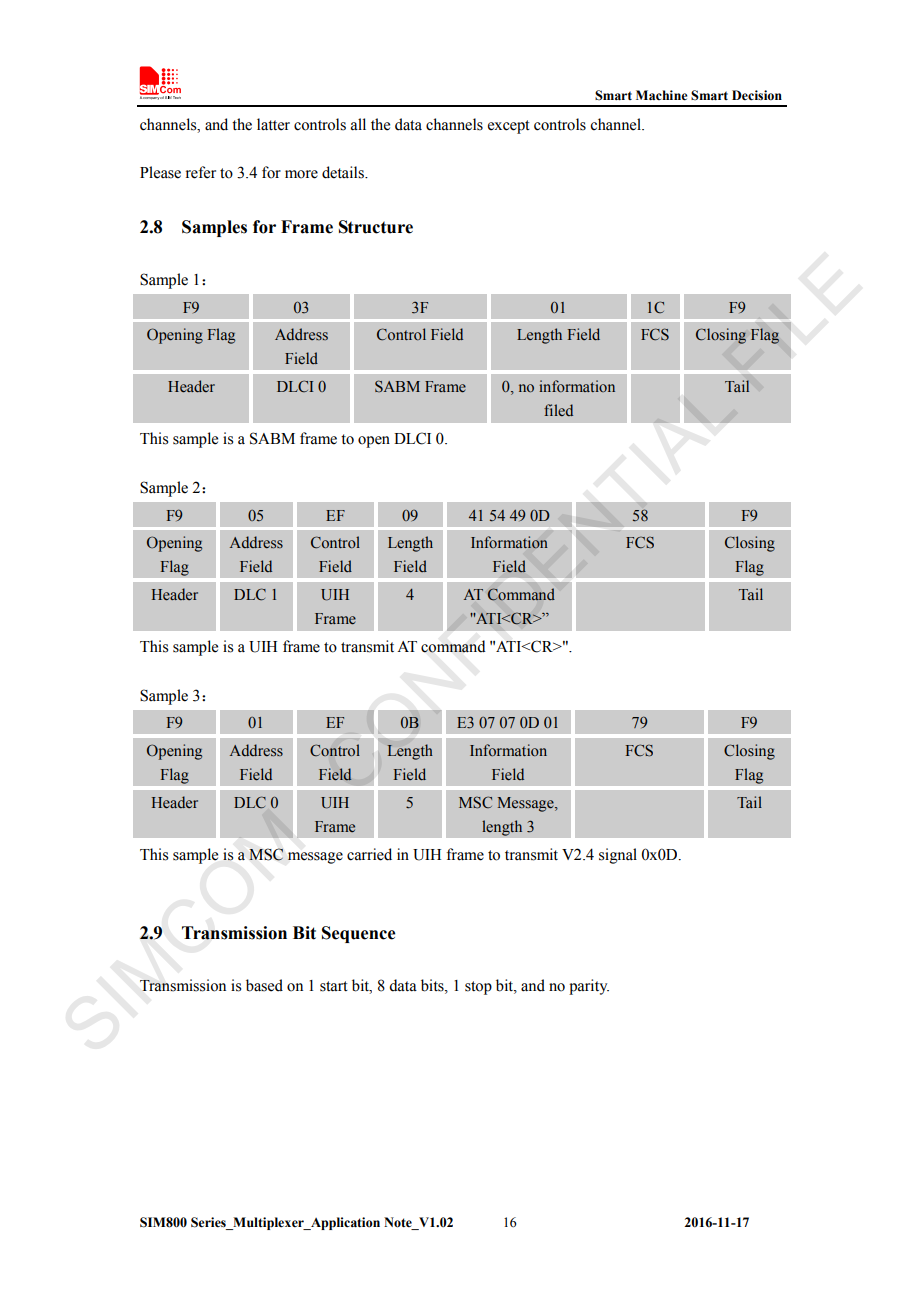 The image size is (924, 1308). I want to click on Structure, so click(376, 227).
